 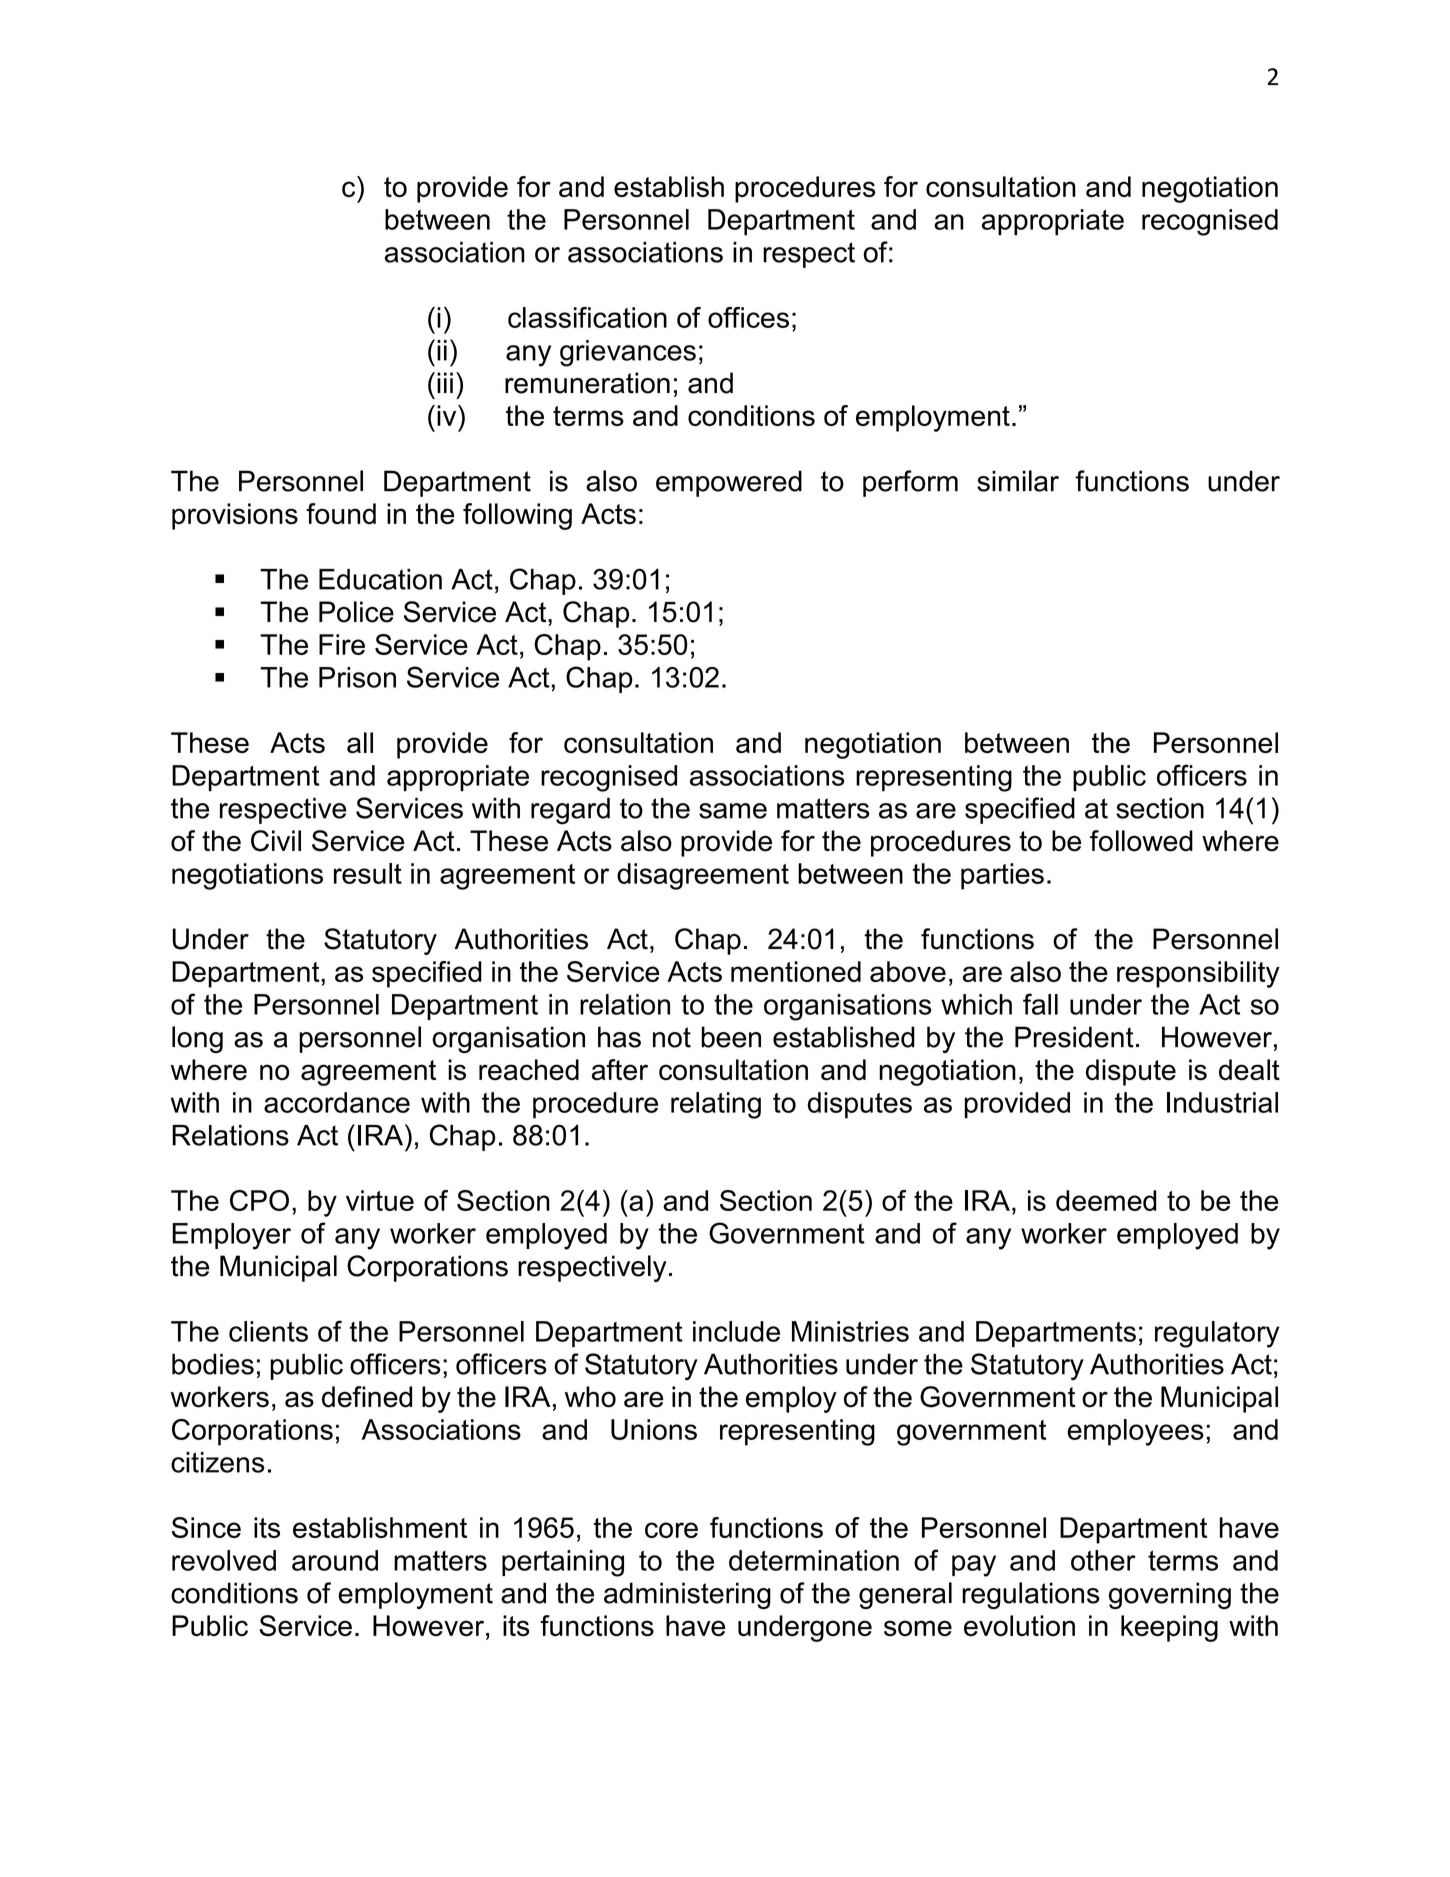 What do you see at coordinates (1198, 974) in the screenshot?
I see `responsibility` at bounding box center [1198, 974].
